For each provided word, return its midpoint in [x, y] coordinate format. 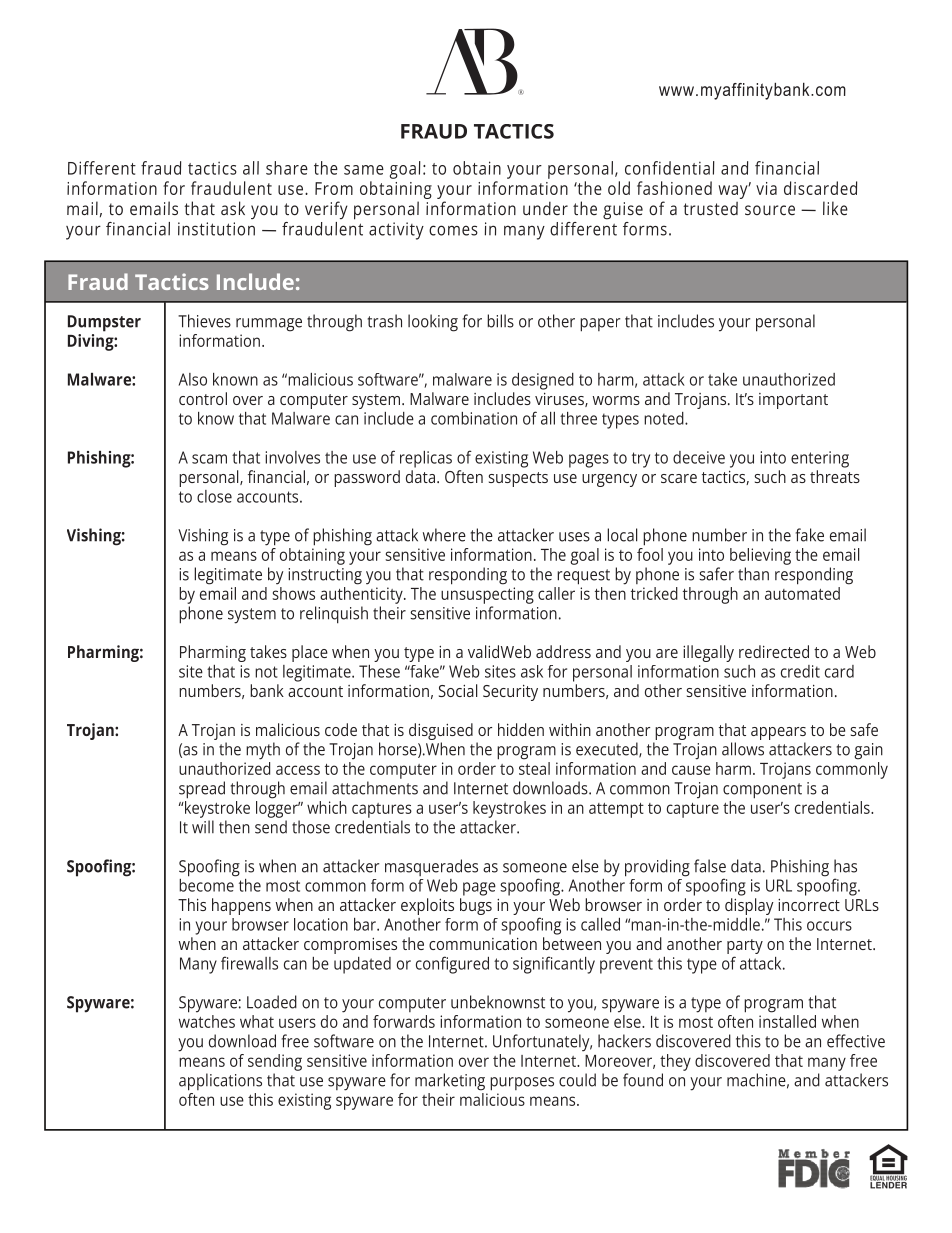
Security [510, 693]
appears [778, 733]
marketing [450, 1082]
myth [263, 751]
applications [220, 1082]
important [793, 401]
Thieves [204, 321]
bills [500, 321]
